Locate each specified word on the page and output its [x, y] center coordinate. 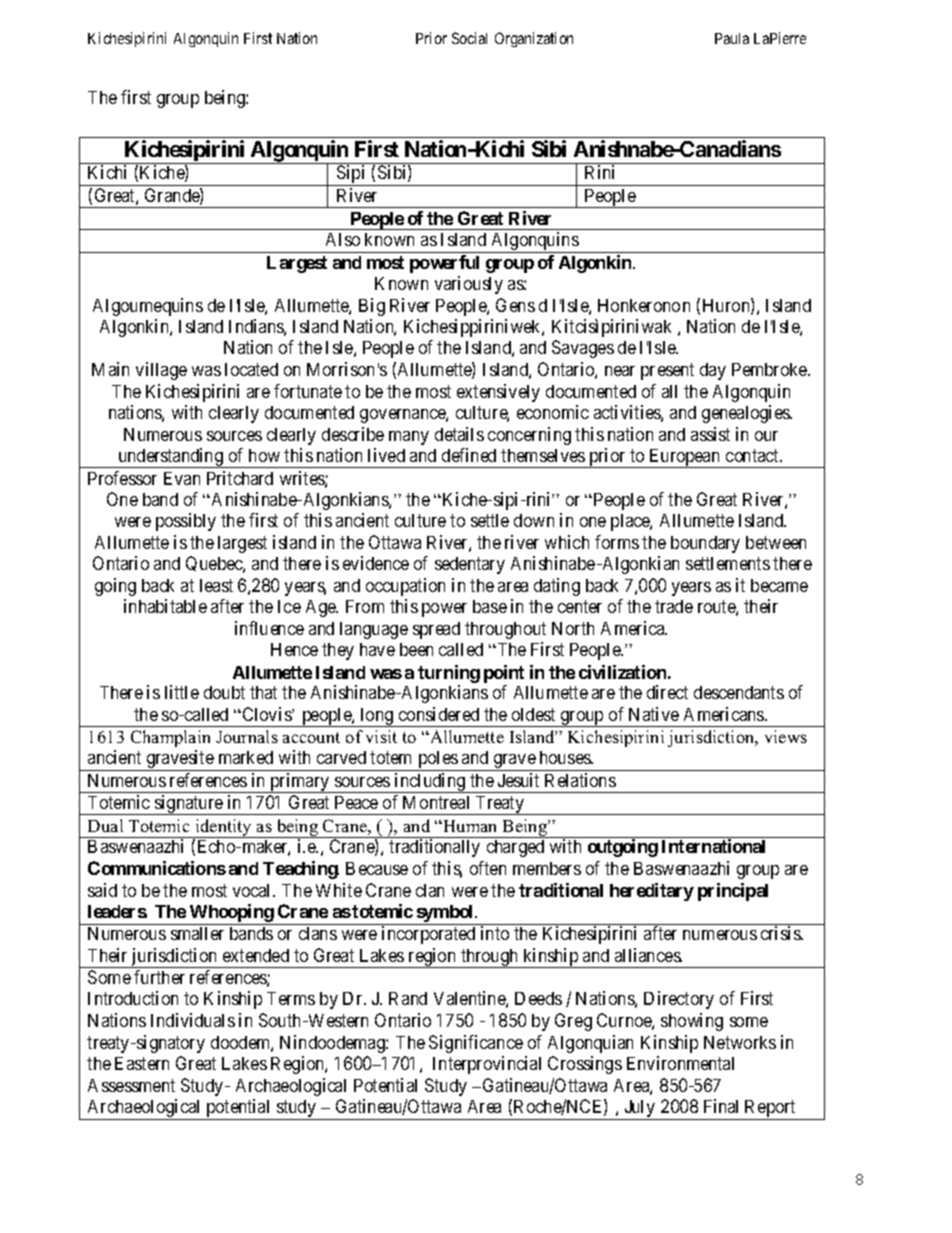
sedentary [470, 565]
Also [343, 239]
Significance [476, 1044]
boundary [705, 544]
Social [469, 38]
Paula [732, 38]
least [216, 585]
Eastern [142, 1063]
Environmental [680, 1063]
